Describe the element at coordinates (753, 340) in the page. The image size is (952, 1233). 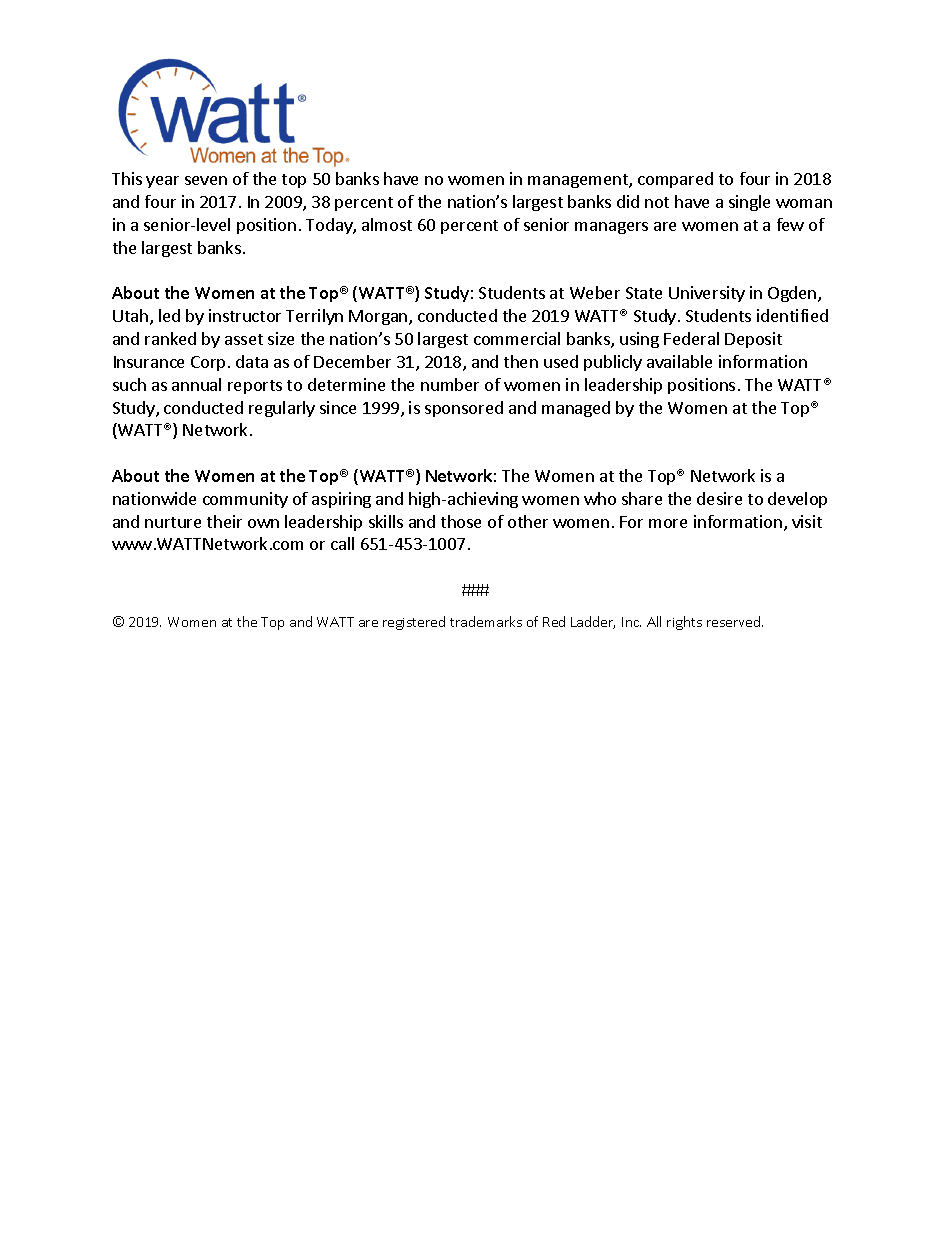
I see `Deposit` at that location.
